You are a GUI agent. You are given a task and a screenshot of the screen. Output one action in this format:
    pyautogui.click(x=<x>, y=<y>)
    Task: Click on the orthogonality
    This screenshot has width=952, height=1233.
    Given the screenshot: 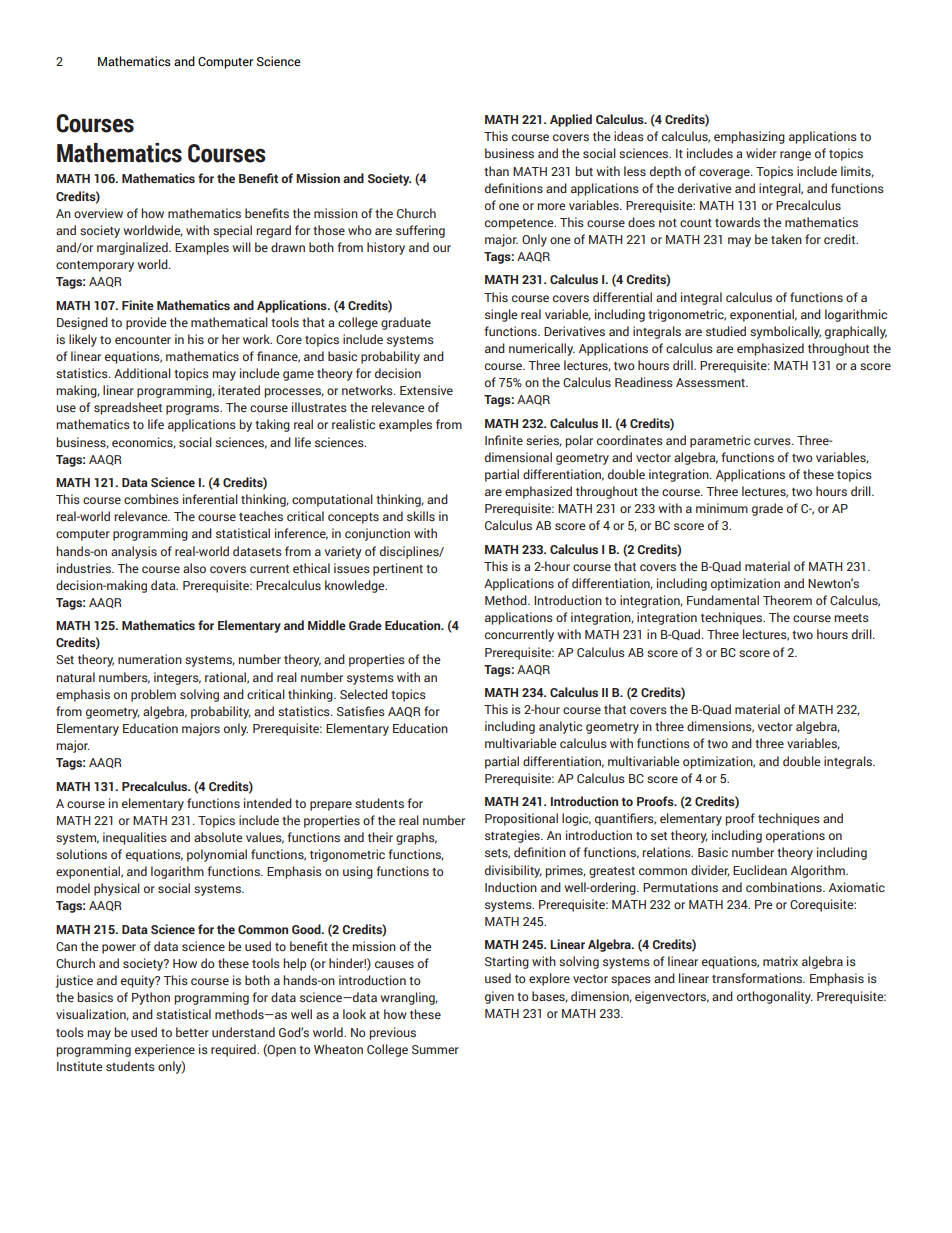 What is the action you would take?
    pyautogui.click(x=775, y=997)
